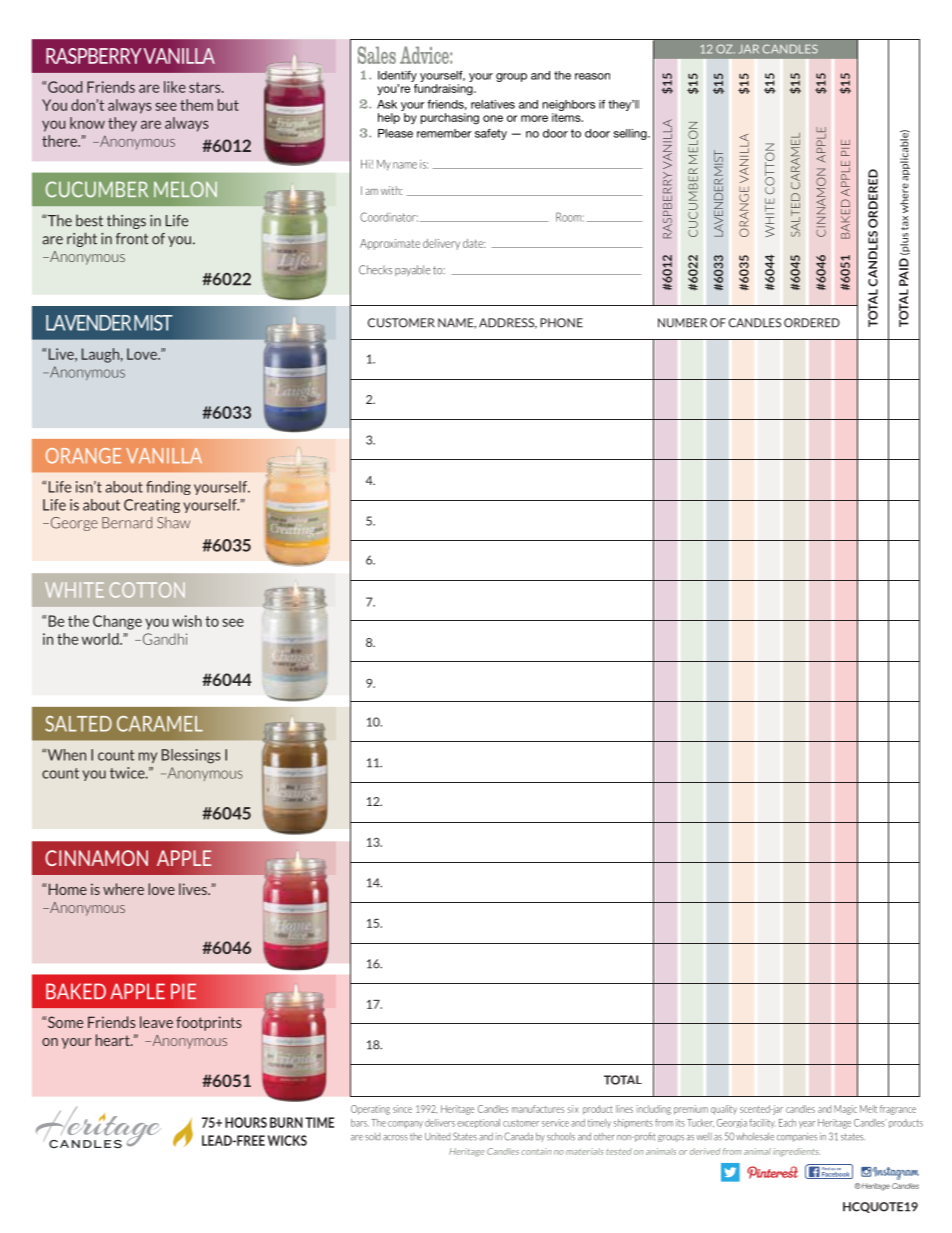 This document has width=952, height=1233. What do you see at coordinates (175, 87) in the document?
I see `like` at bounding box center [175, 87].
